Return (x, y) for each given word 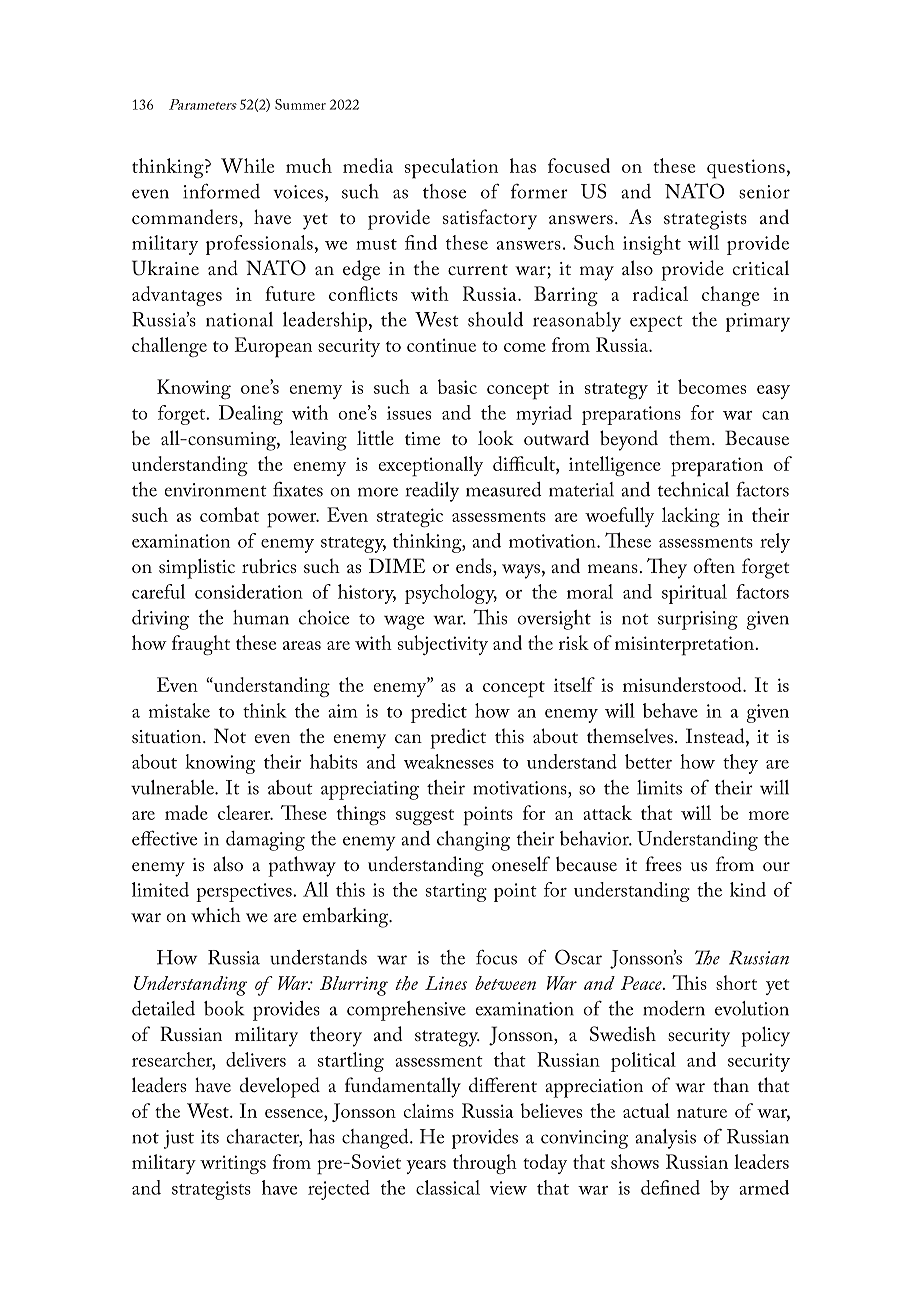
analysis (665, 1139)
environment (216, 490)
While (247, 165)
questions (746, 169)
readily (432, 492)
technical (693, 489)
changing (473, 841)
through (485, 1164)
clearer (245, 812)
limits (659, 787)
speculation (451, 168)
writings (233, 1164)
